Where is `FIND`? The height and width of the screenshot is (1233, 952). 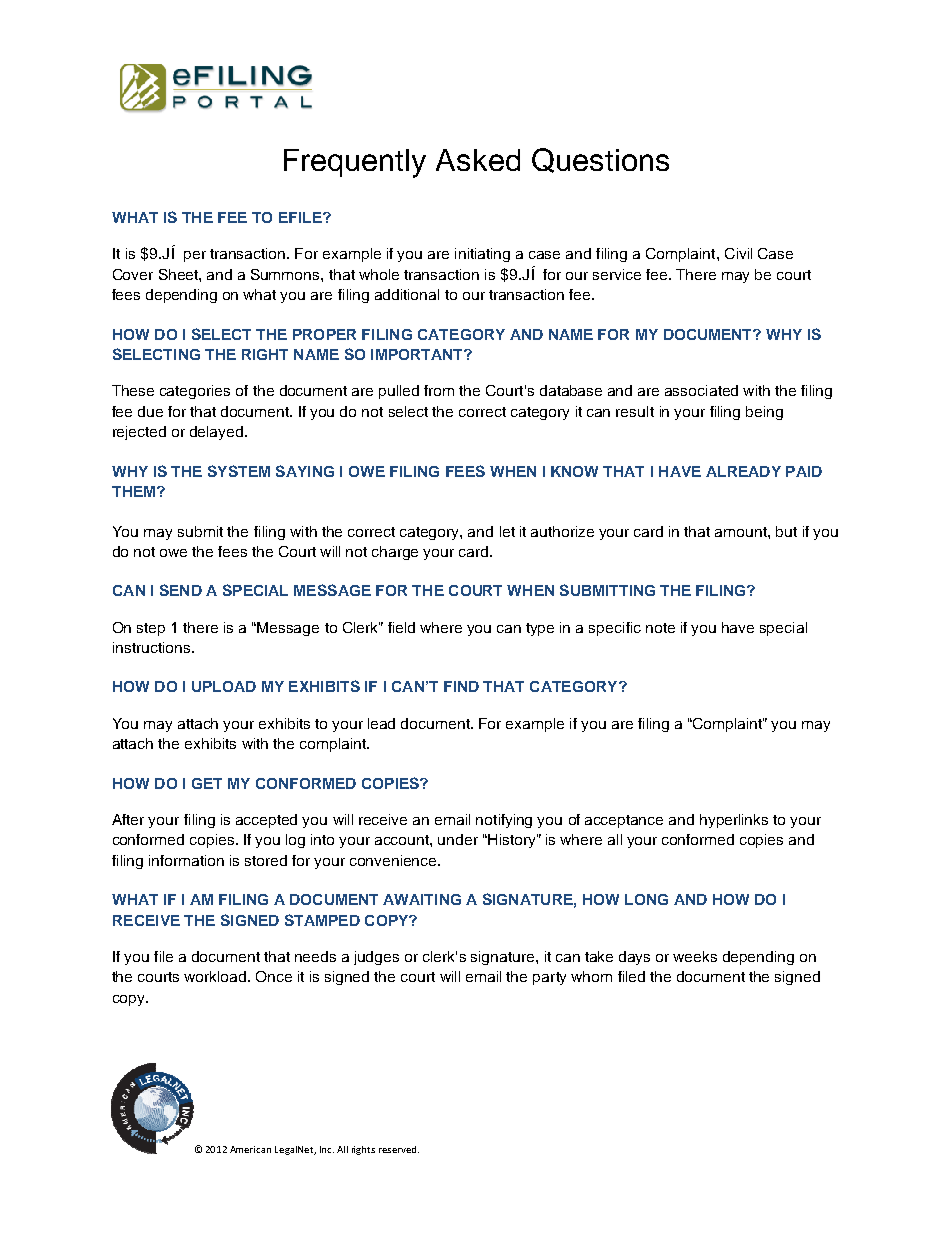
FIND is located at coordinates (461, 686).
